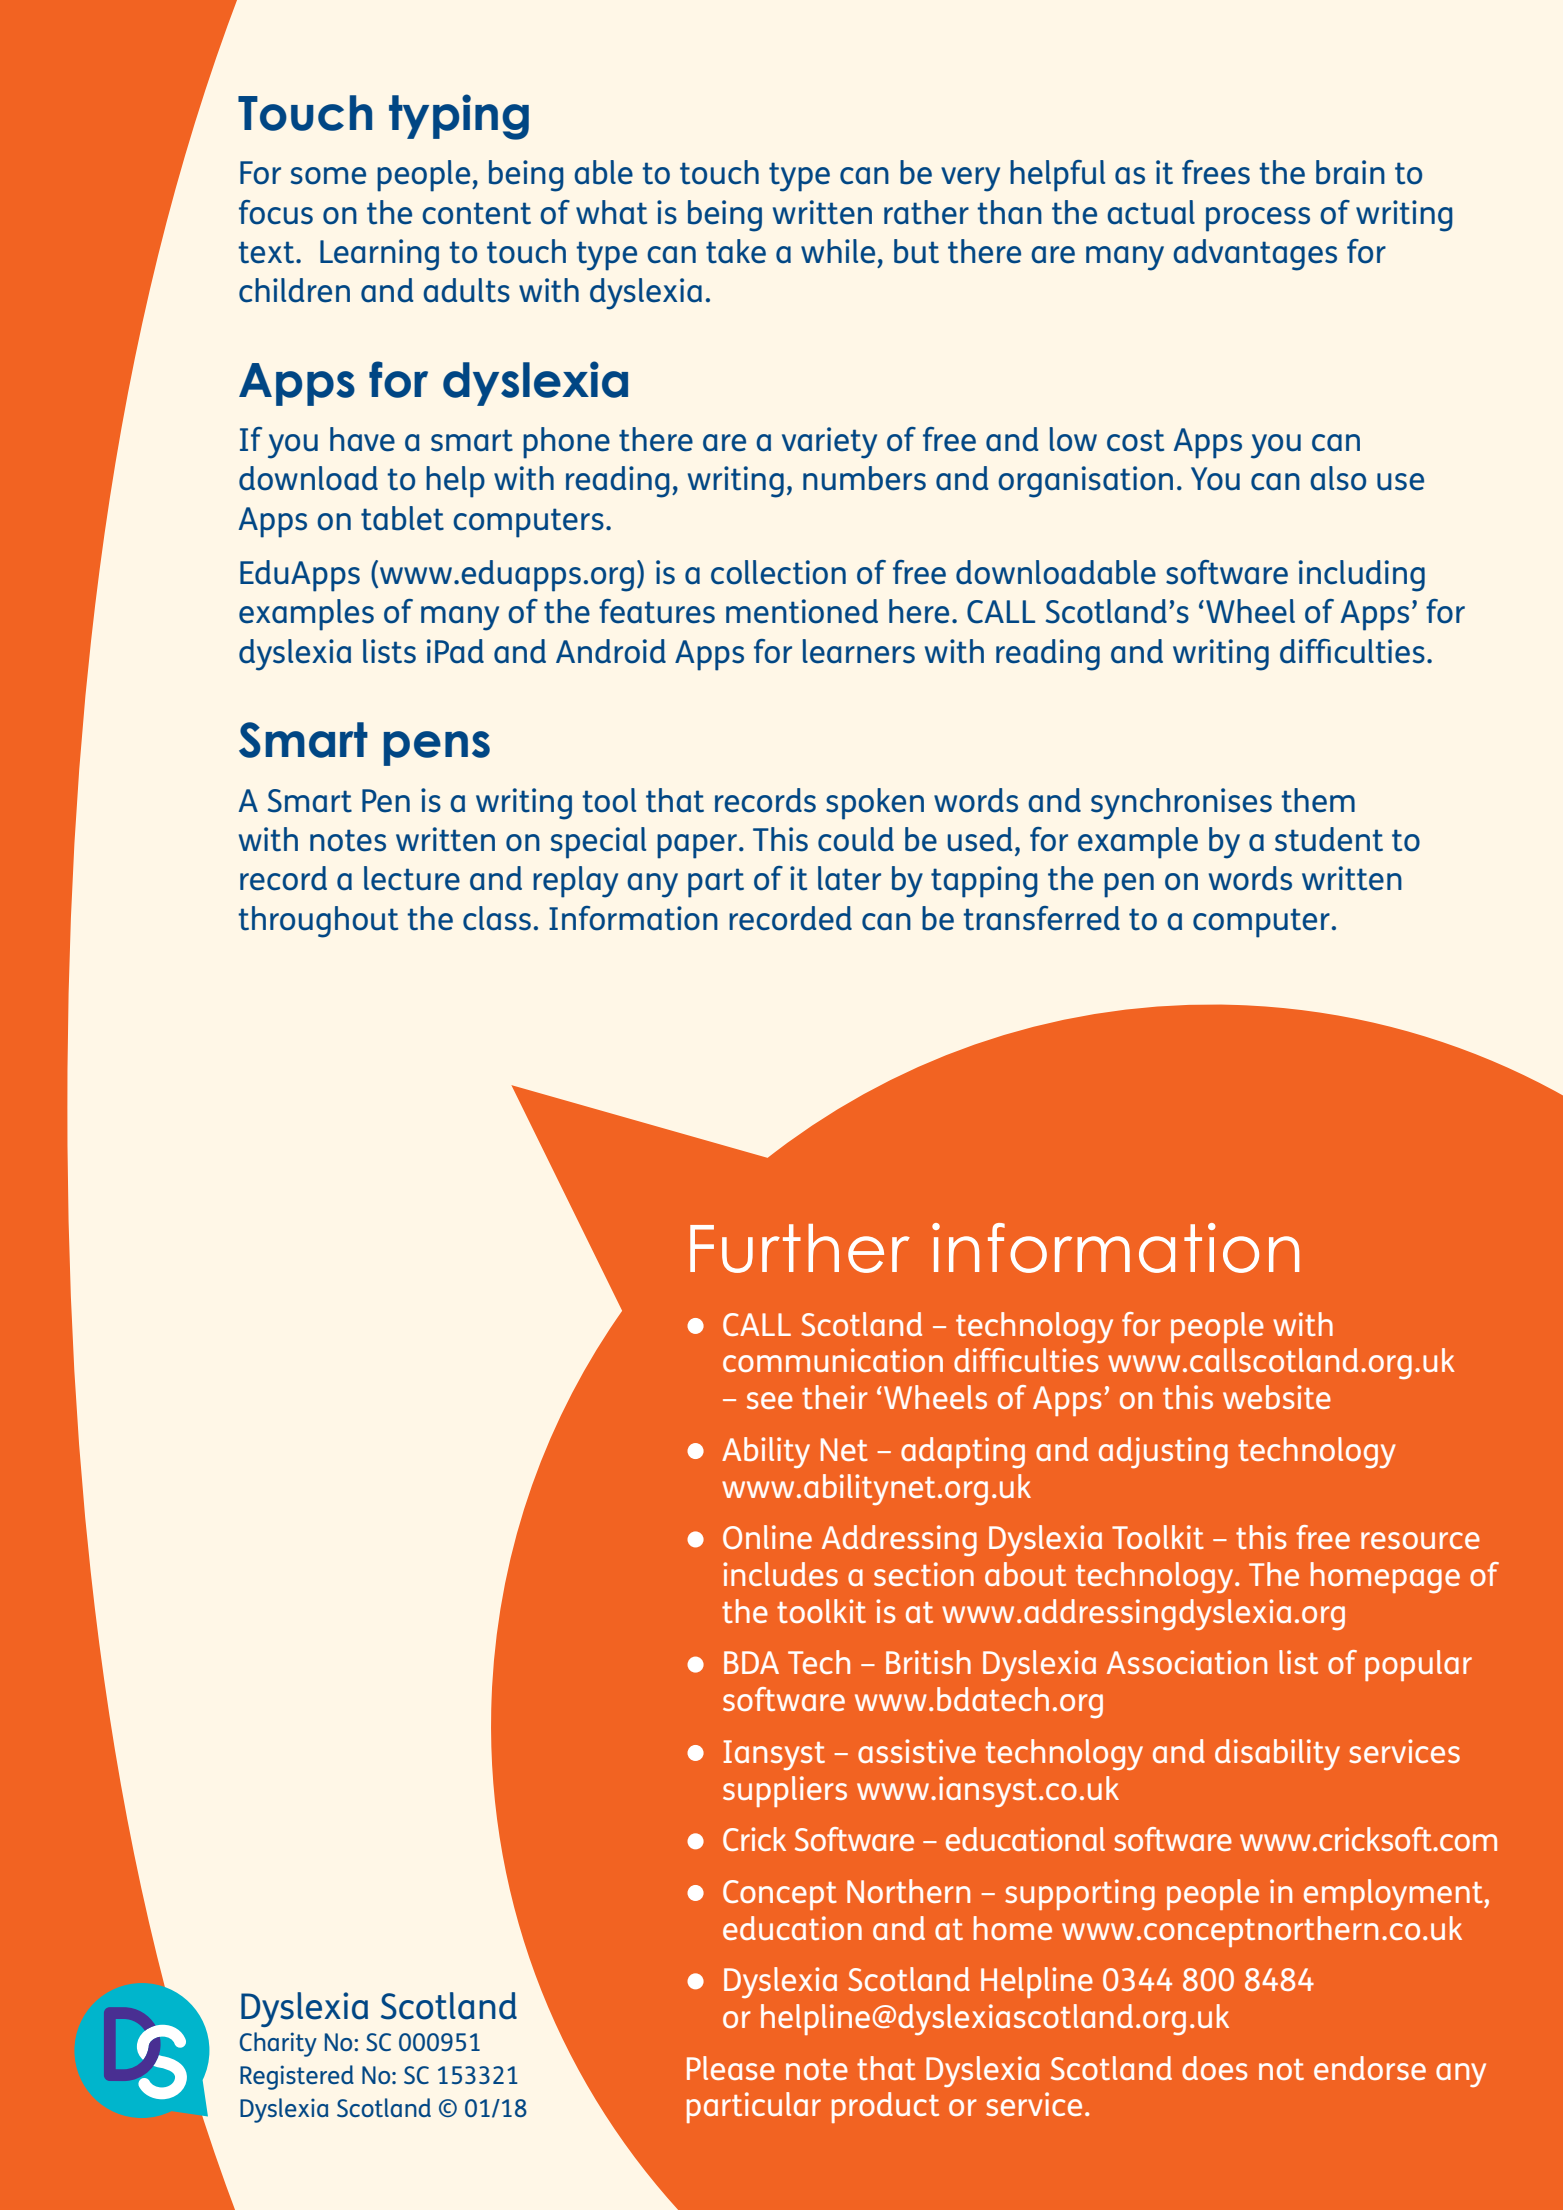 The width and height of the screenshot is (1563, 2210). Describe the element at coordinates (1329, 839) in the screenshot. I see `student` at that location.
